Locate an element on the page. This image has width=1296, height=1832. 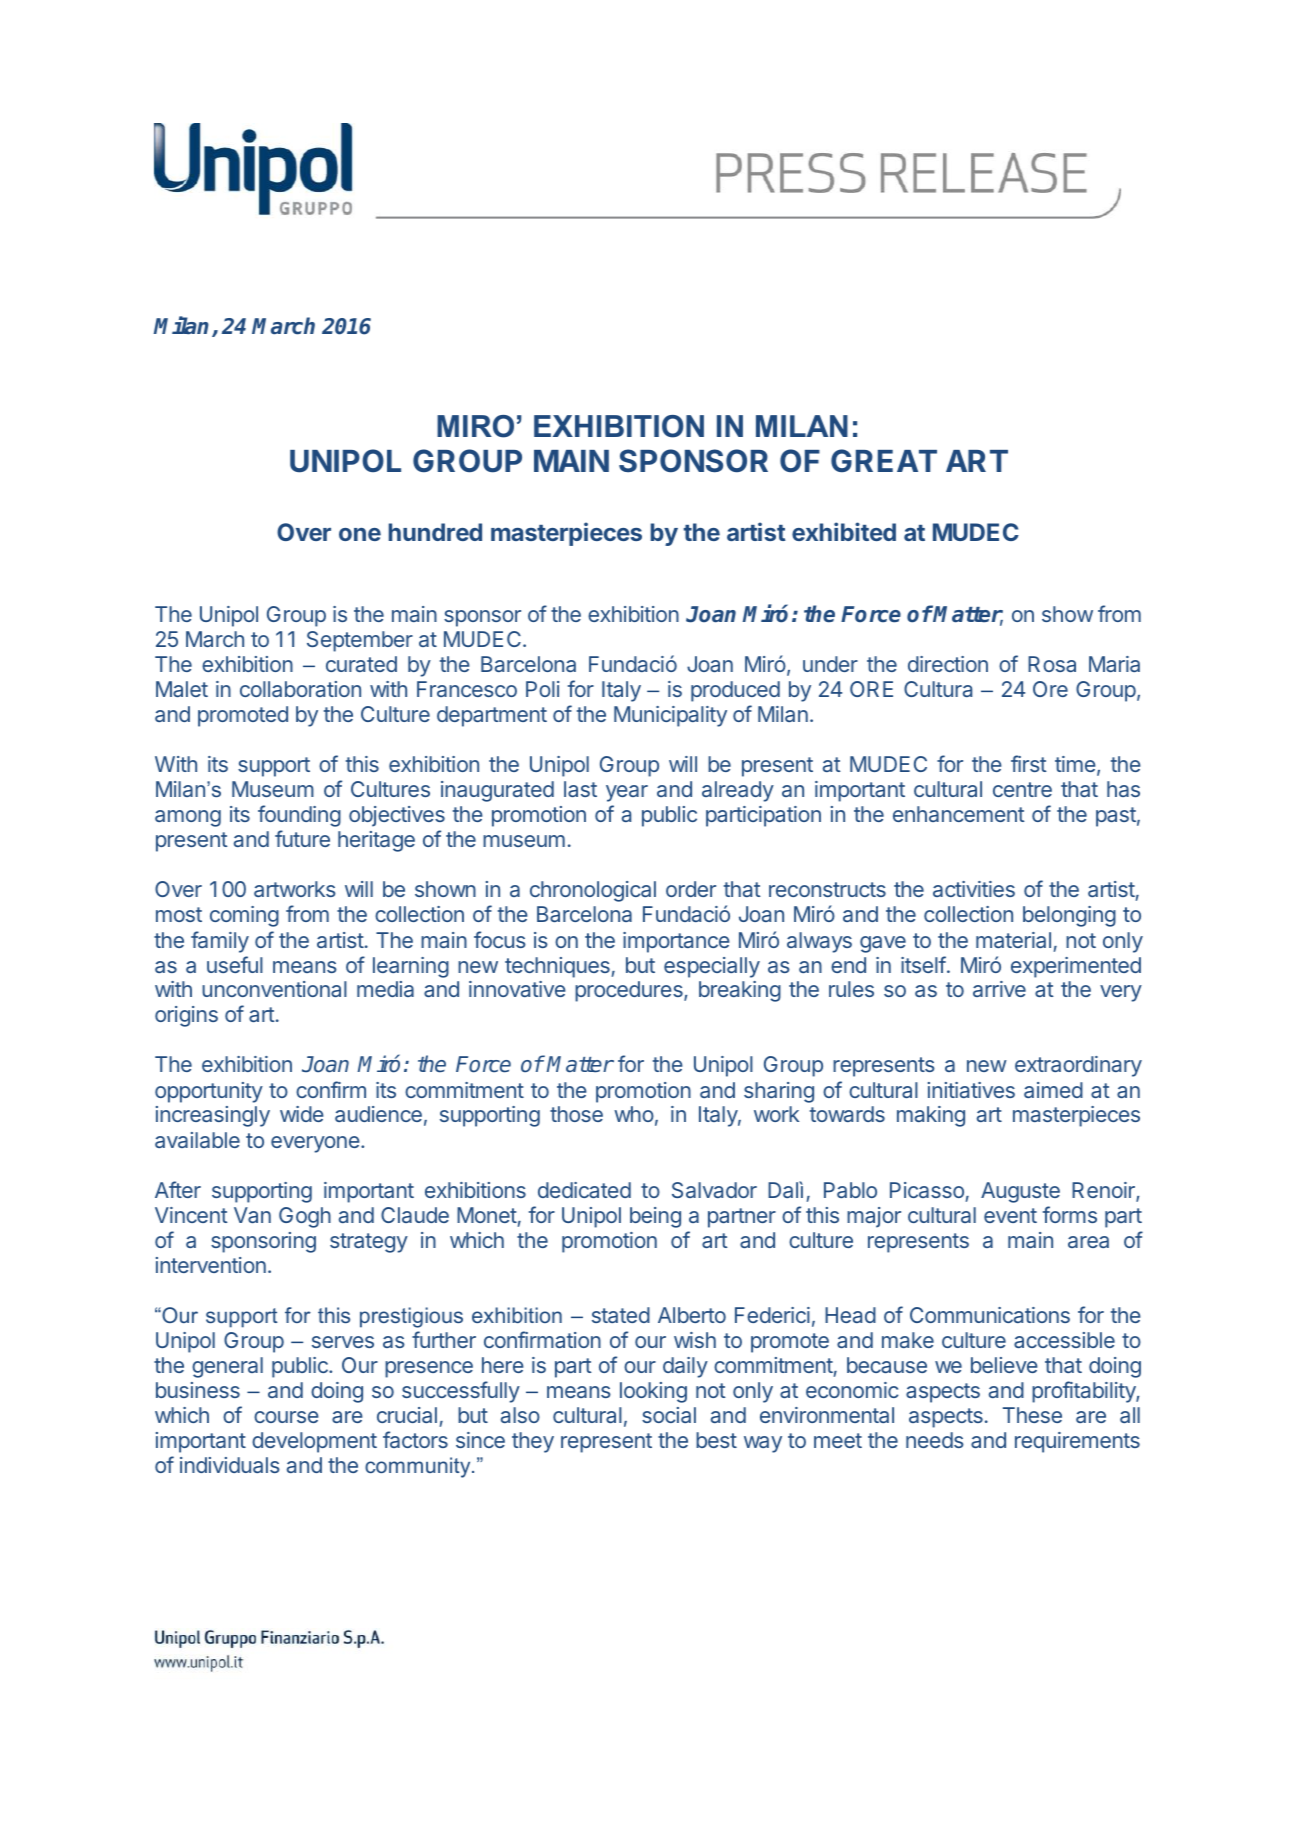
Rosa is located at coordinates (1052, 664).
